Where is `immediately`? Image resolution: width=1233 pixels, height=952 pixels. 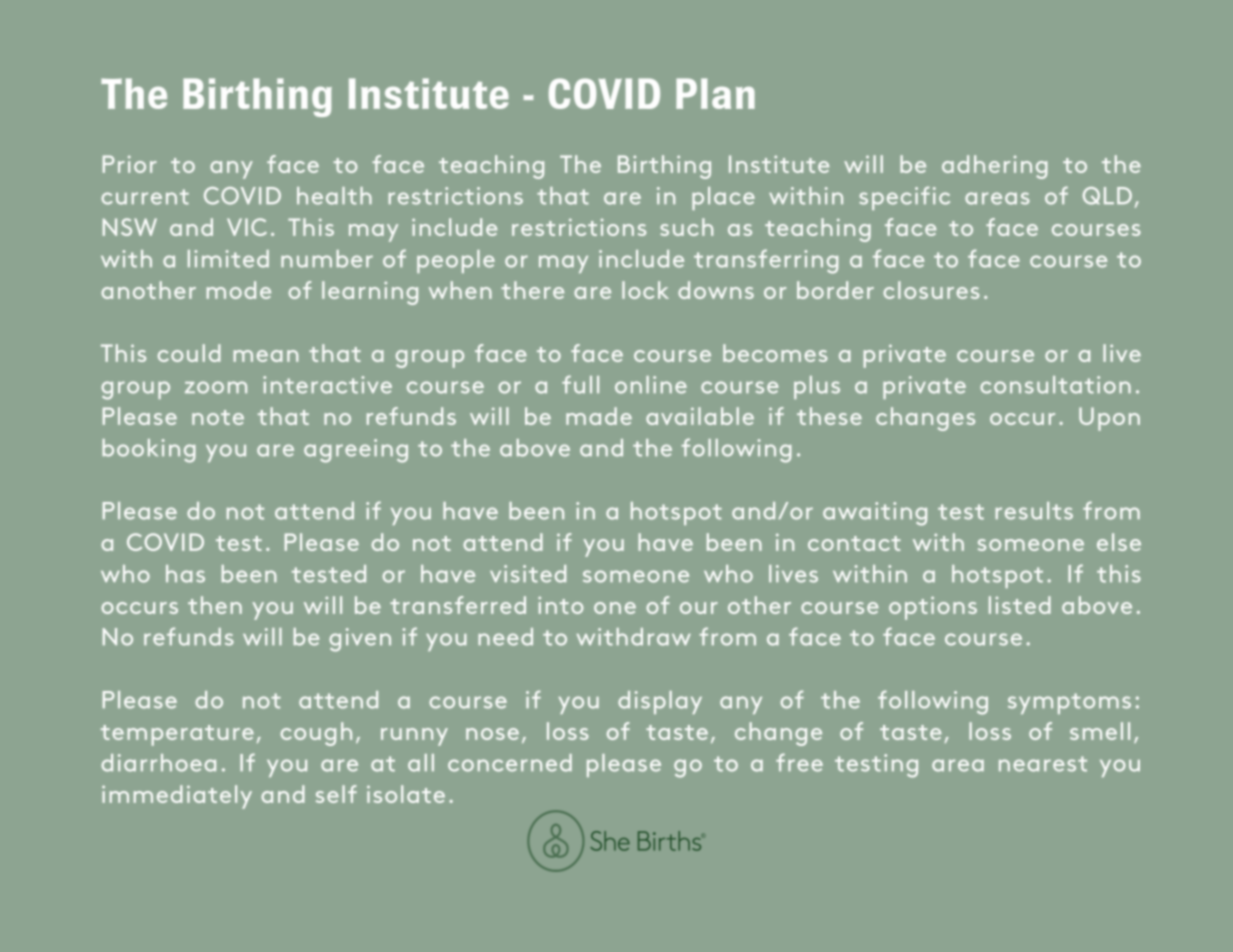 immediately is located at coordinates (177, 797).
